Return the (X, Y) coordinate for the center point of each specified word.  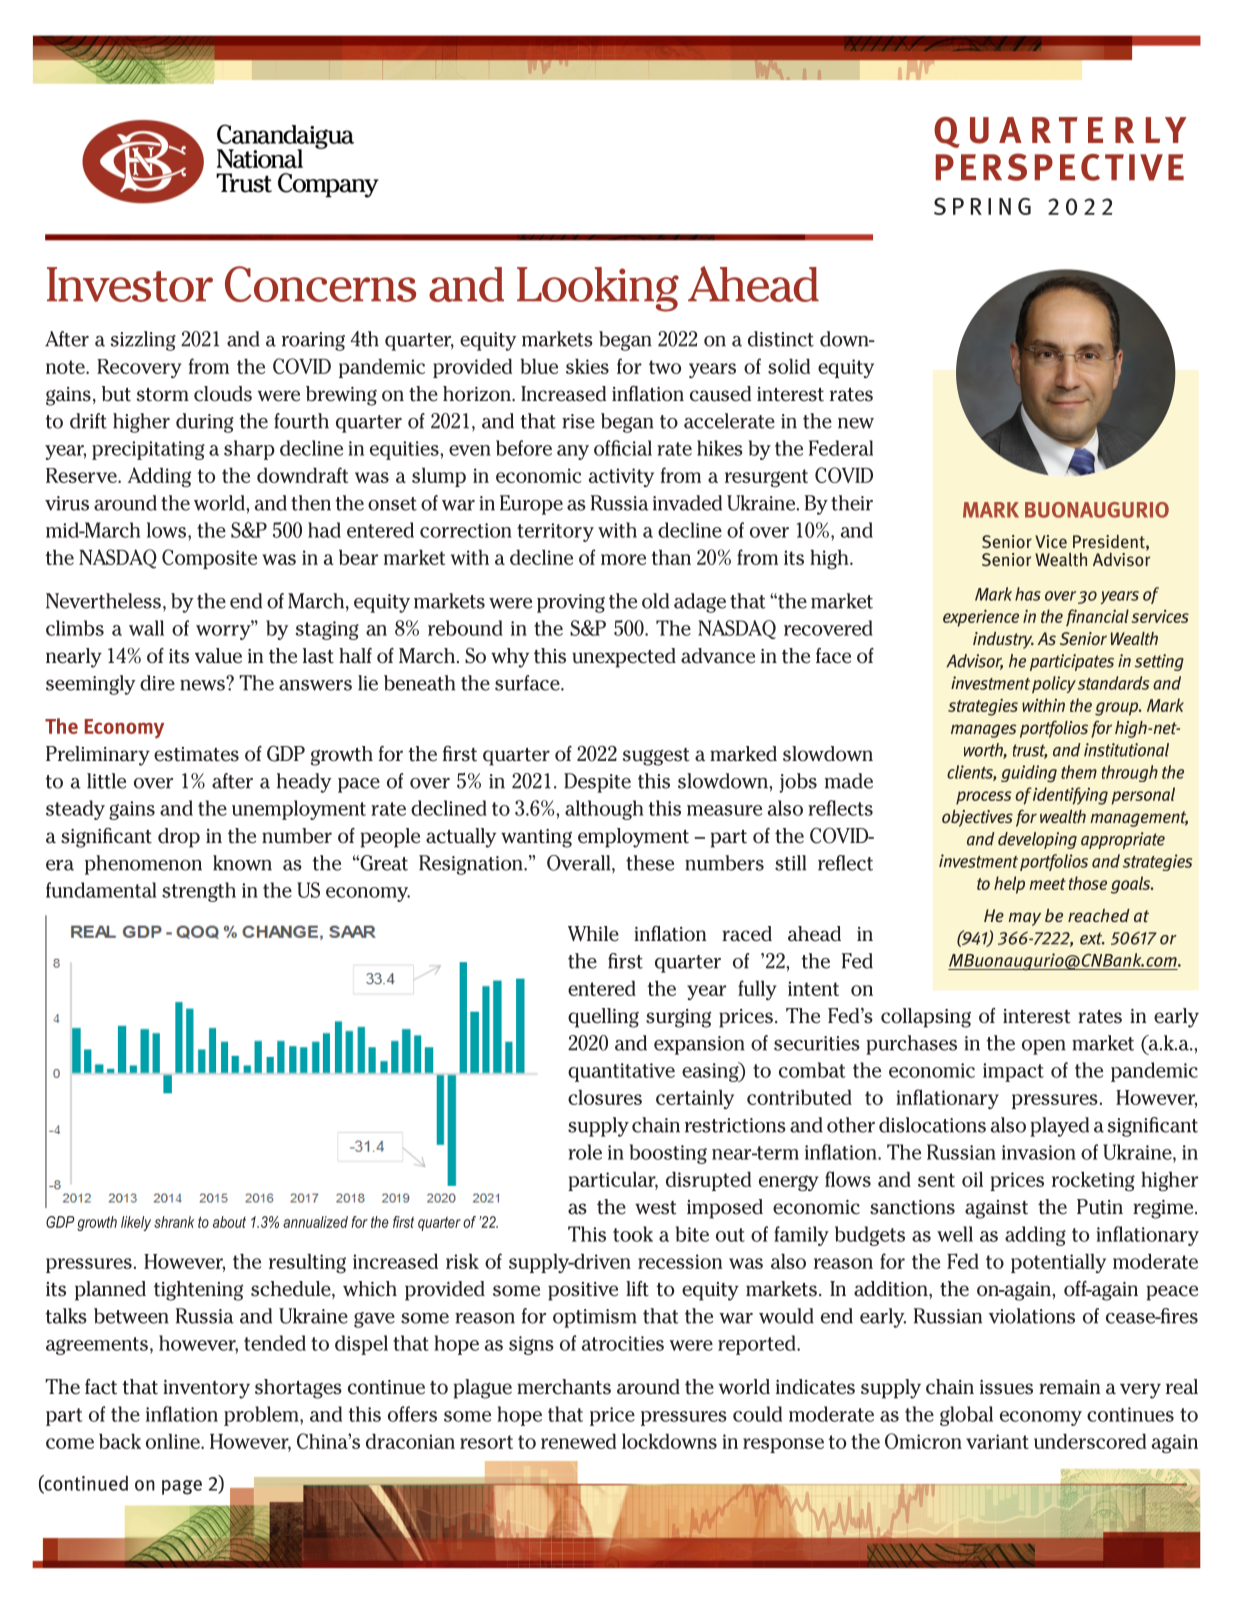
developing (1037, 840)
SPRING (982, 206)
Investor (130, 284)
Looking (598, 289)
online (174, 1441)
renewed (578, 1441)
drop (179, 838)
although (604, 810)
